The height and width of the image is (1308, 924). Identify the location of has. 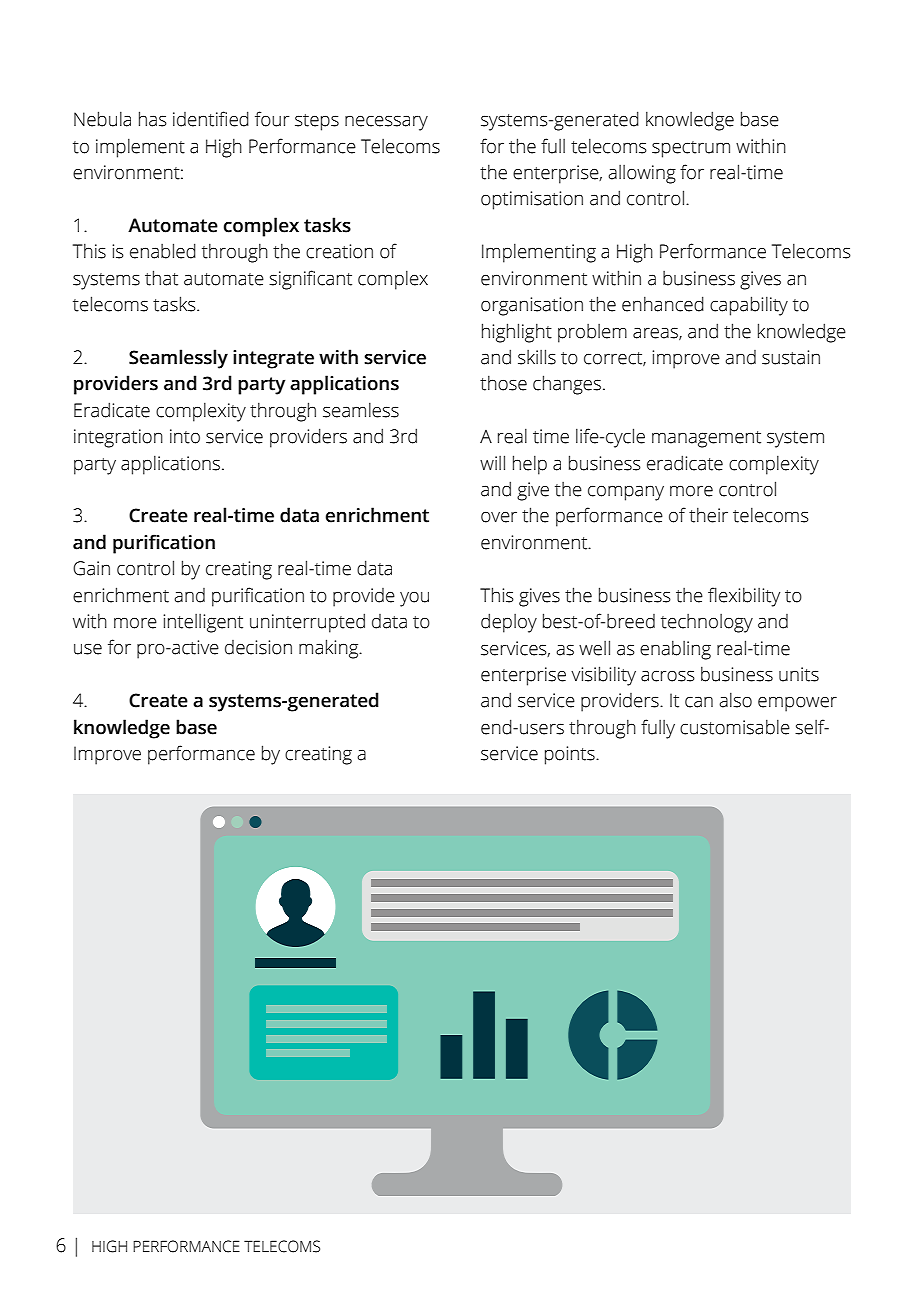
(153, 119).
